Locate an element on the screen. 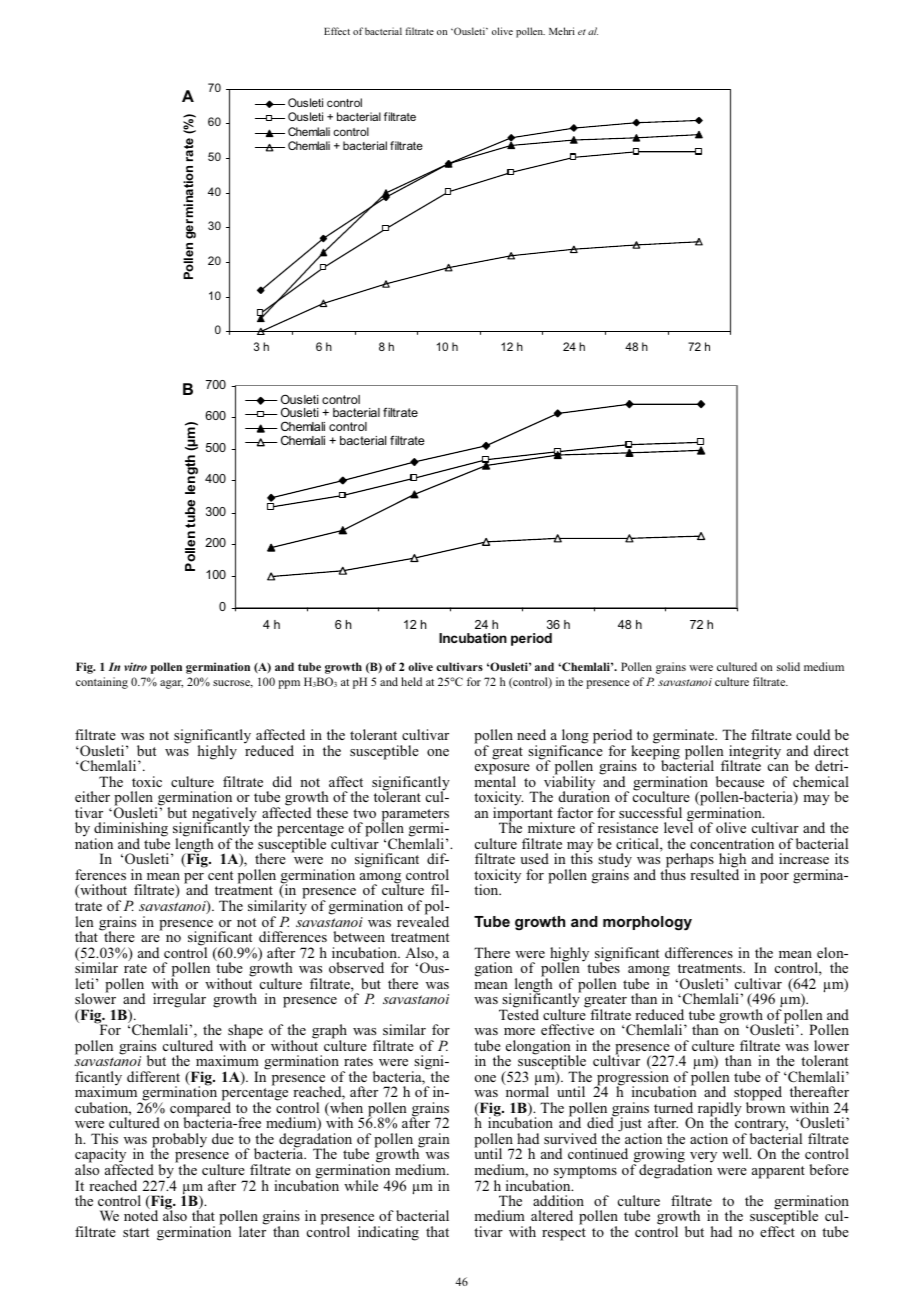  irregular is located at coordinates (179, 1000).
